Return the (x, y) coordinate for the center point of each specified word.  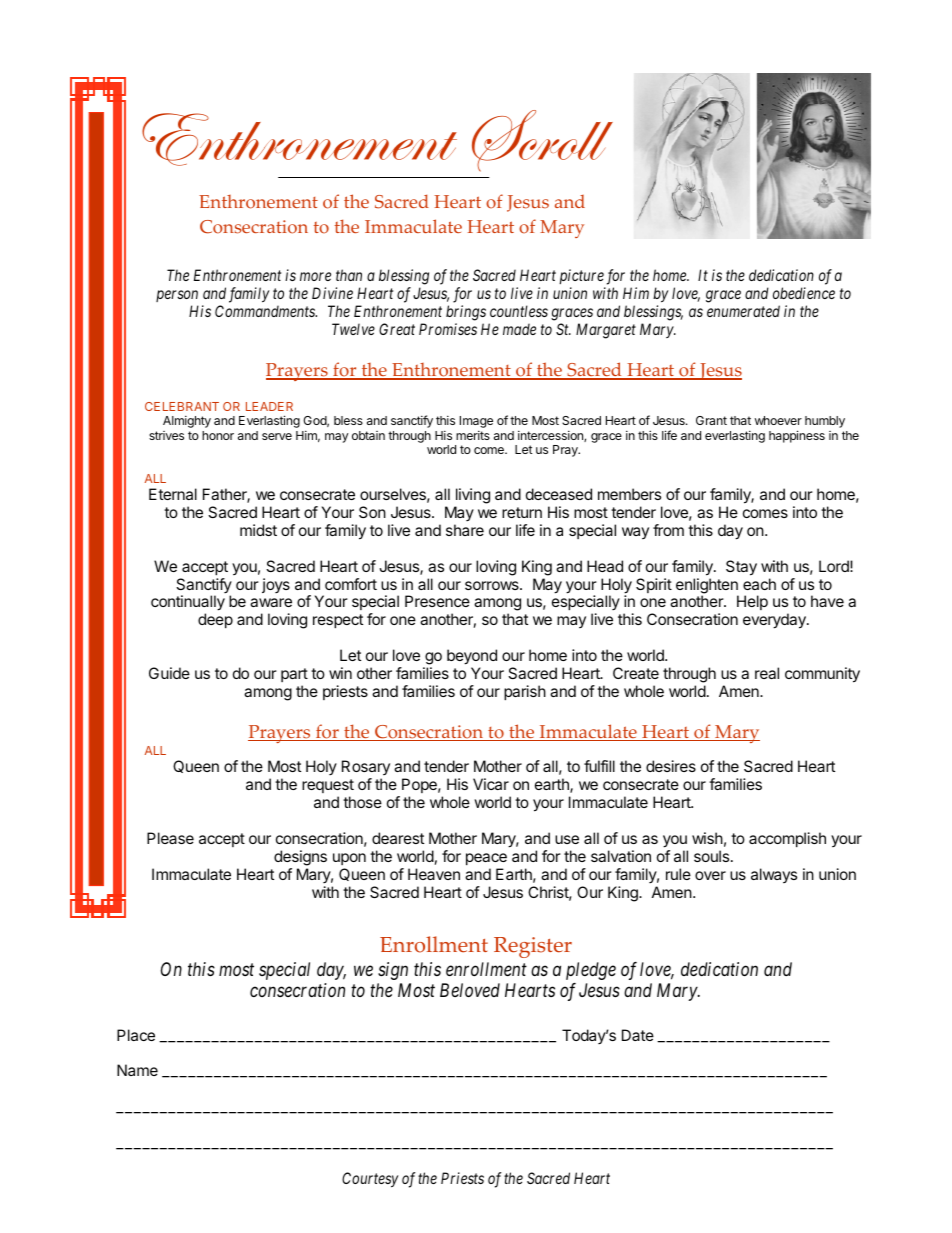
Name (137, 1070)
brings (466, 313)
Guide (169, 673)
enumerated (743, 311)
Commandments (266, 311)
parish (525, 692)
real (767, 673)
